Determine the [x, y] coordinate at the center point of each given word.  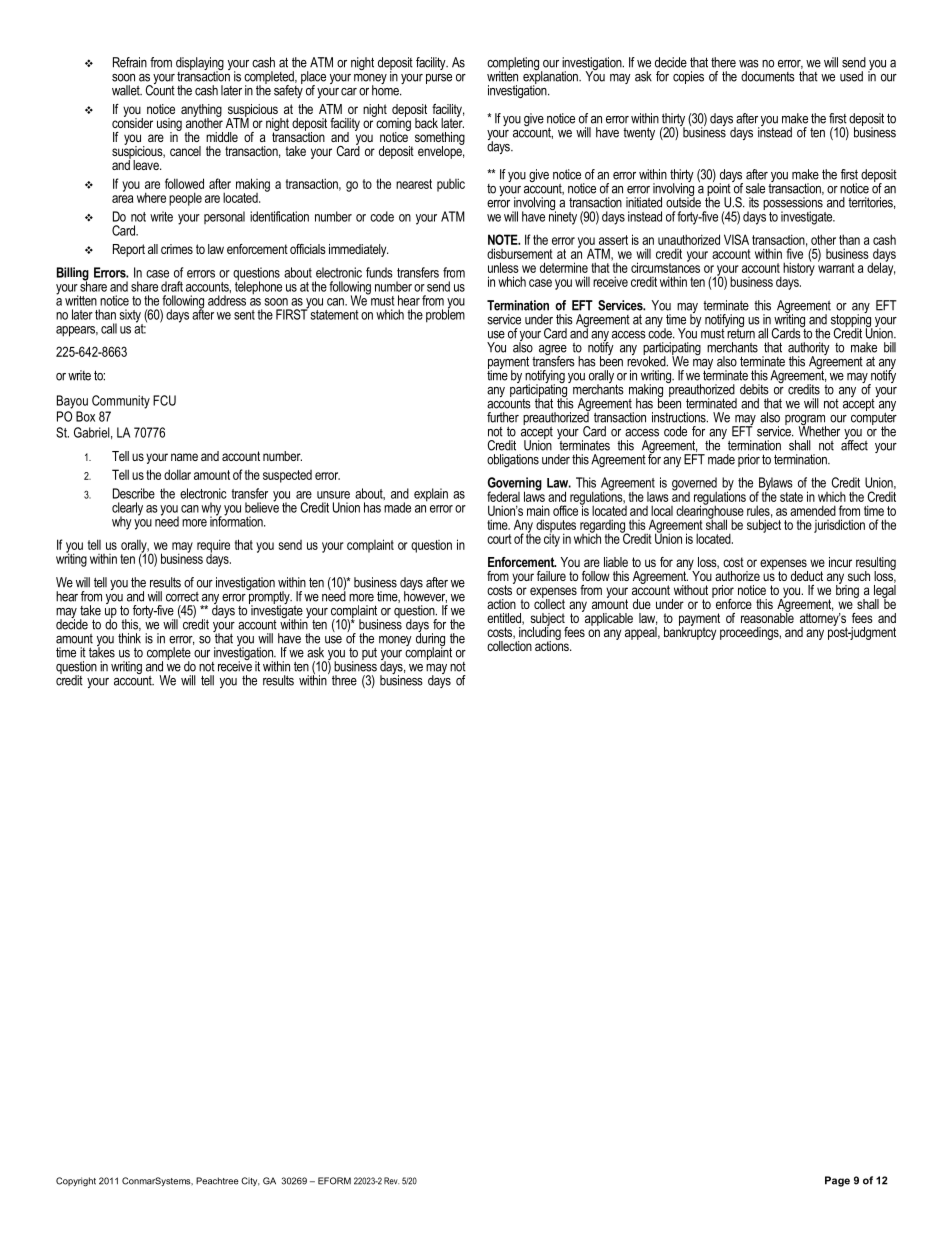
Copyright [76, 1182]
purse [439, 79]
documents [768, 76]
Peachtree [217, 1181]
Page [837, 1181]
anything [201, 111]
